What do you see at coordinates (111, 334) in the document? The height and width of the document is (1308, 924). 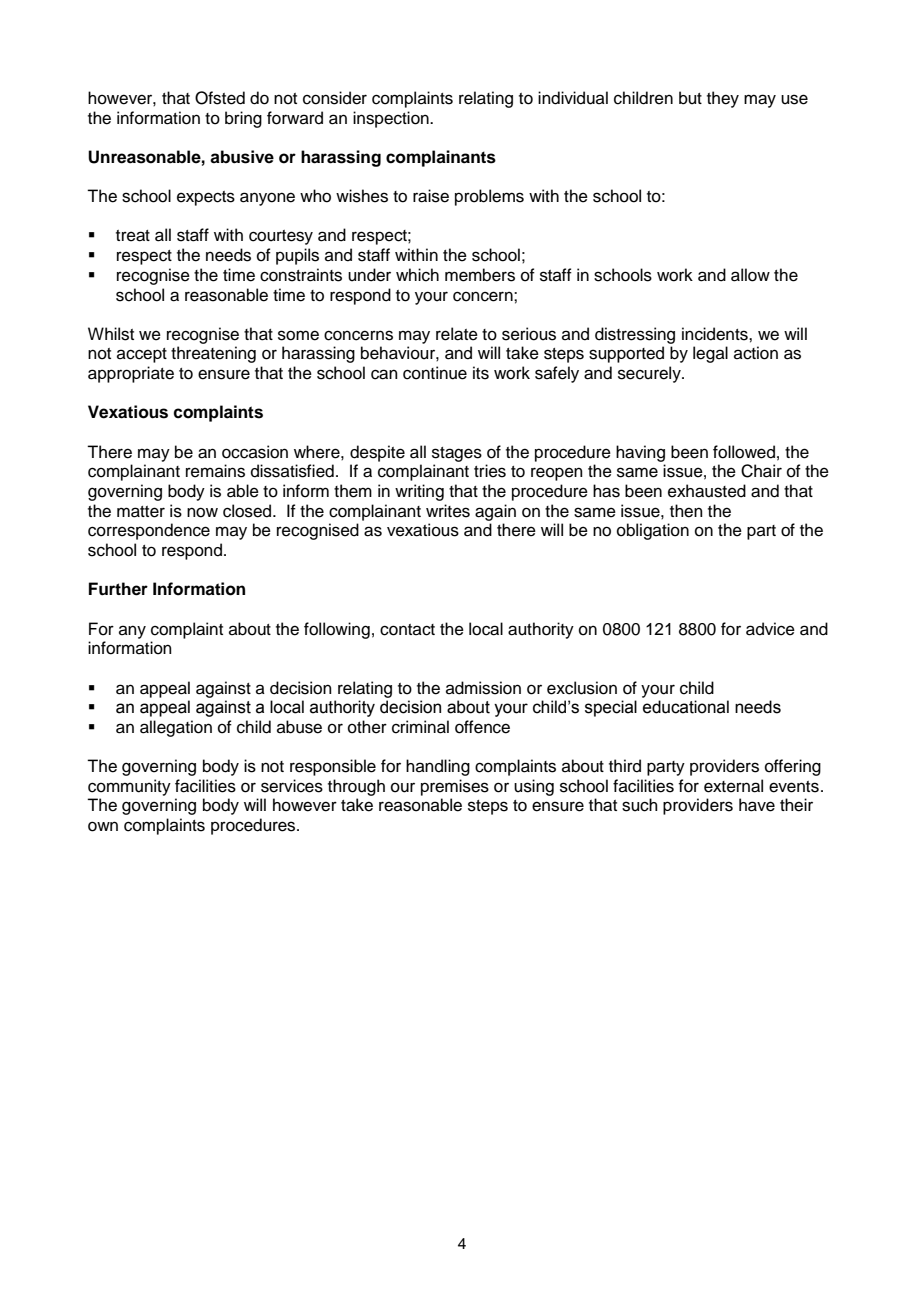 I see `Whilst` at bounding box center [111, 334].
